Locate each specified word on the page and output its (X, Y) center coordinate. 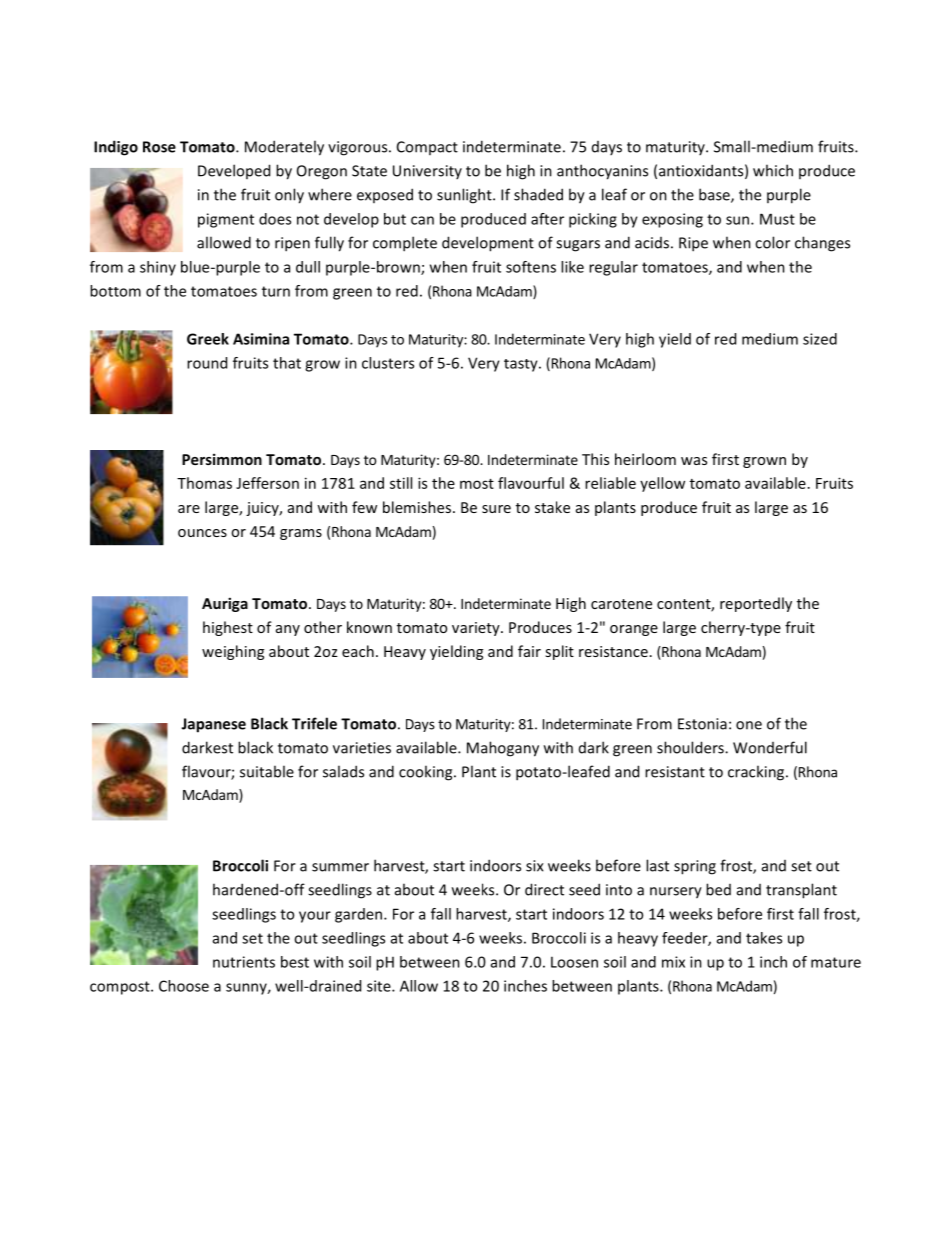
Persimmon (222, 459)
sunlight (465, 196)
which (773, 170)
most (477, 484)
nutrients (244, 962)
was (694, 461)
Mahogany (503, 749)
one (749, 725)
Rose (159, 147)
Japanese (213, 725)
